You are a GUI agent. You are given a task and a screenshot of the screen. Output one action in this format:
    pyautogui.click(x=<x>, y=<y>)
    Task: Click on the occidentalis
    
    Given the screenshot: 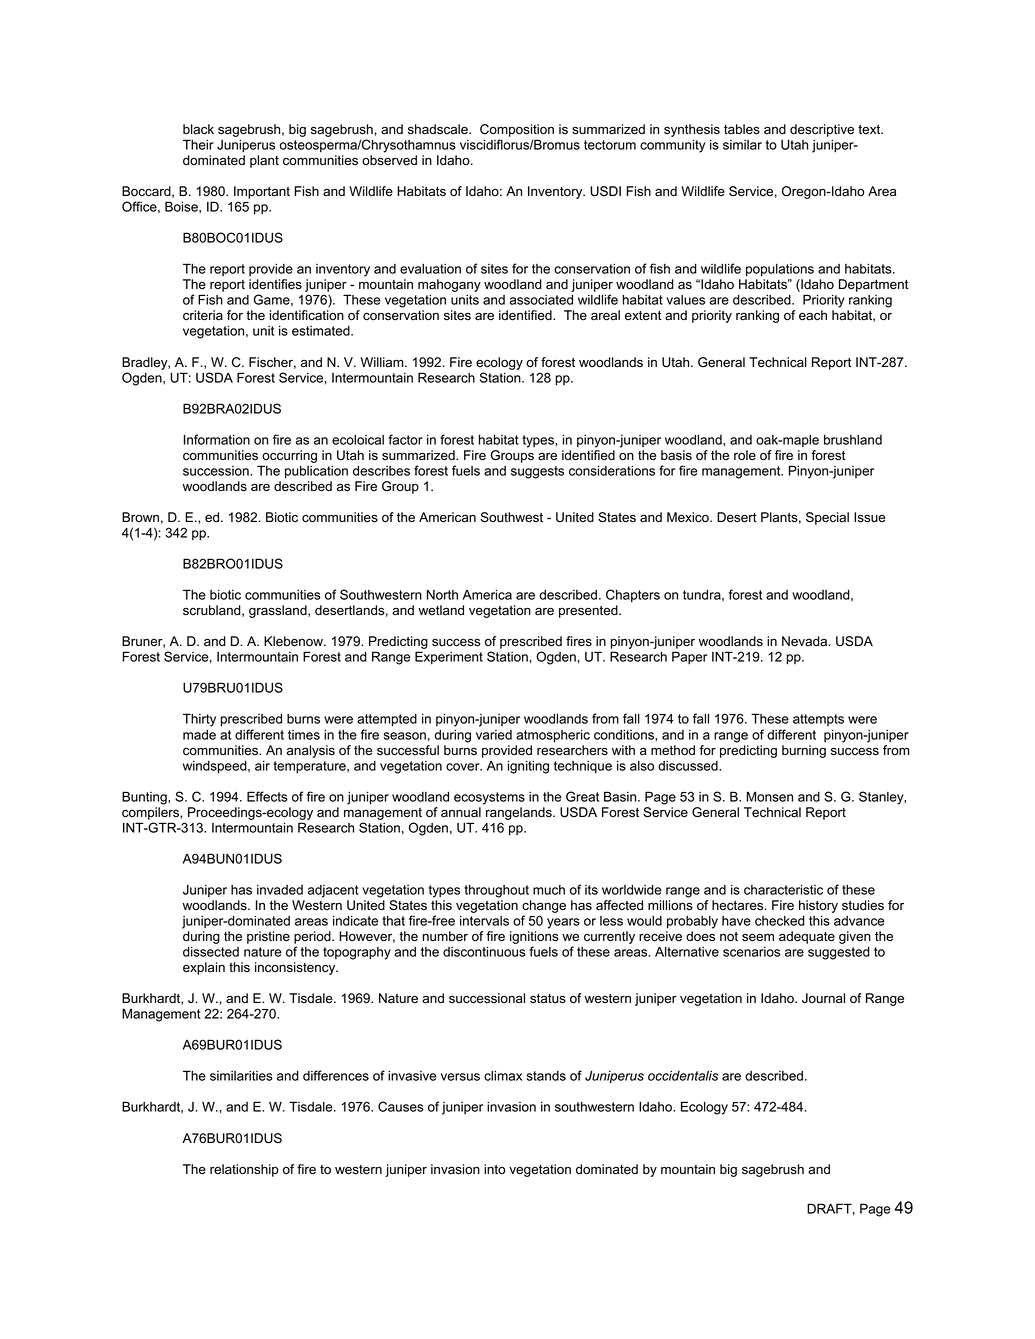 What is the action you would take?
    pyautogui.click(x=683, y=1076)
